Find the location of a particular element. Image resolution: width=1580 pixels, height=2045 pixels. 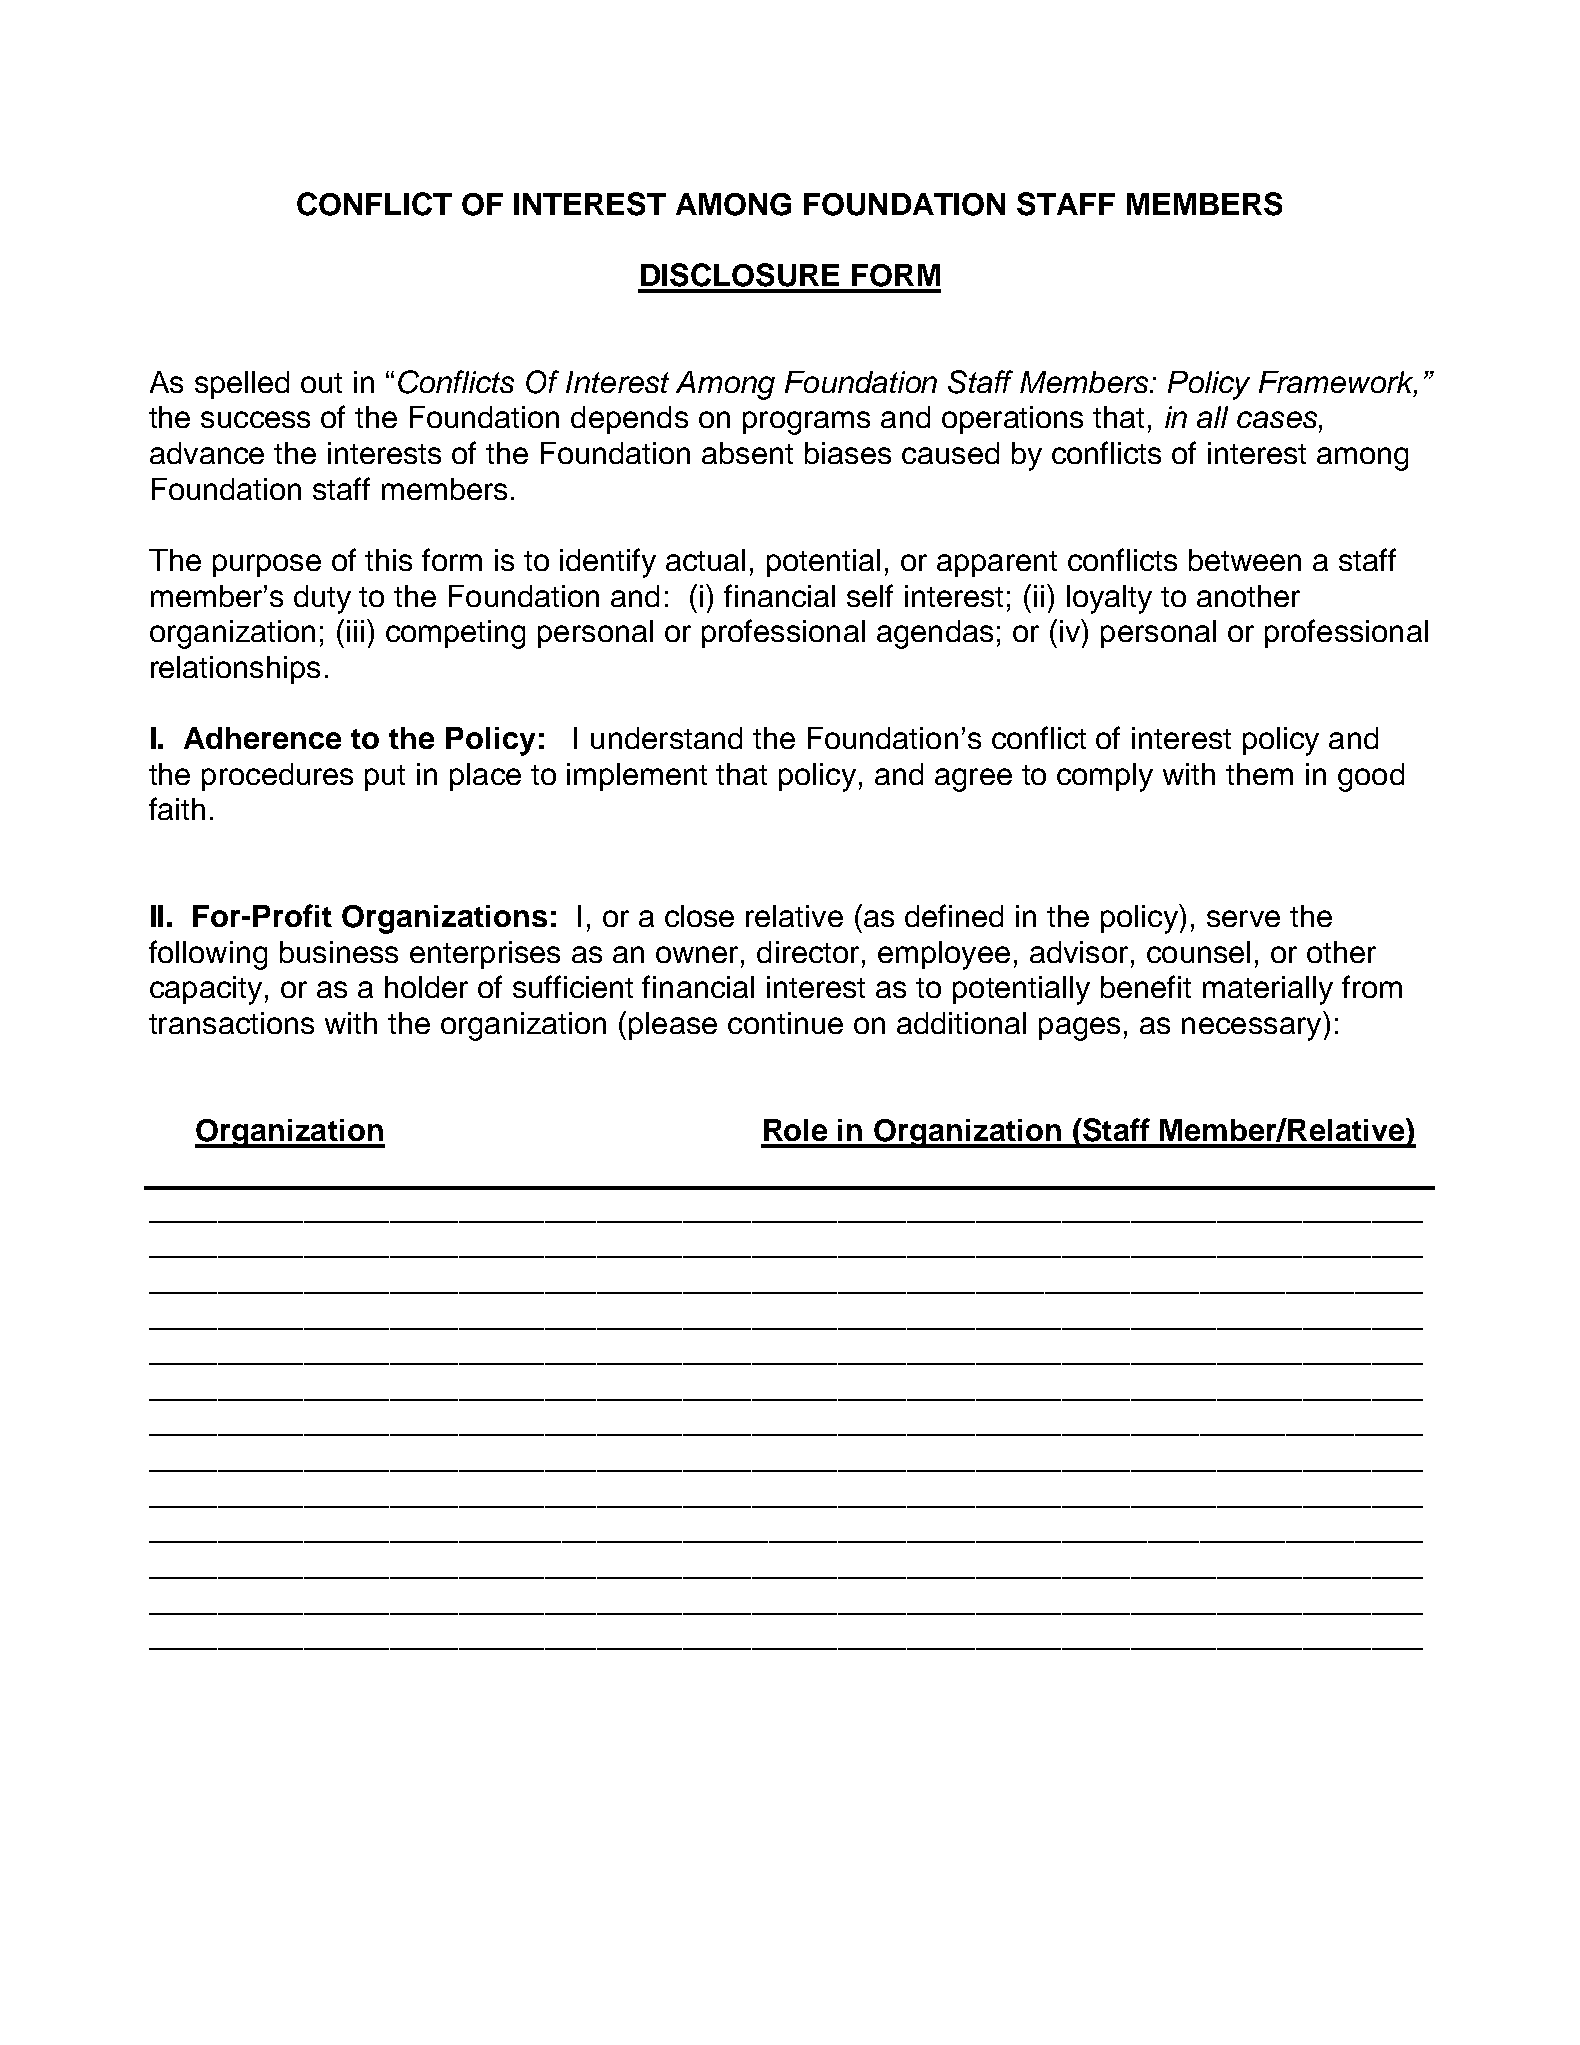

transactions is located at coordinates (231, 1023).
